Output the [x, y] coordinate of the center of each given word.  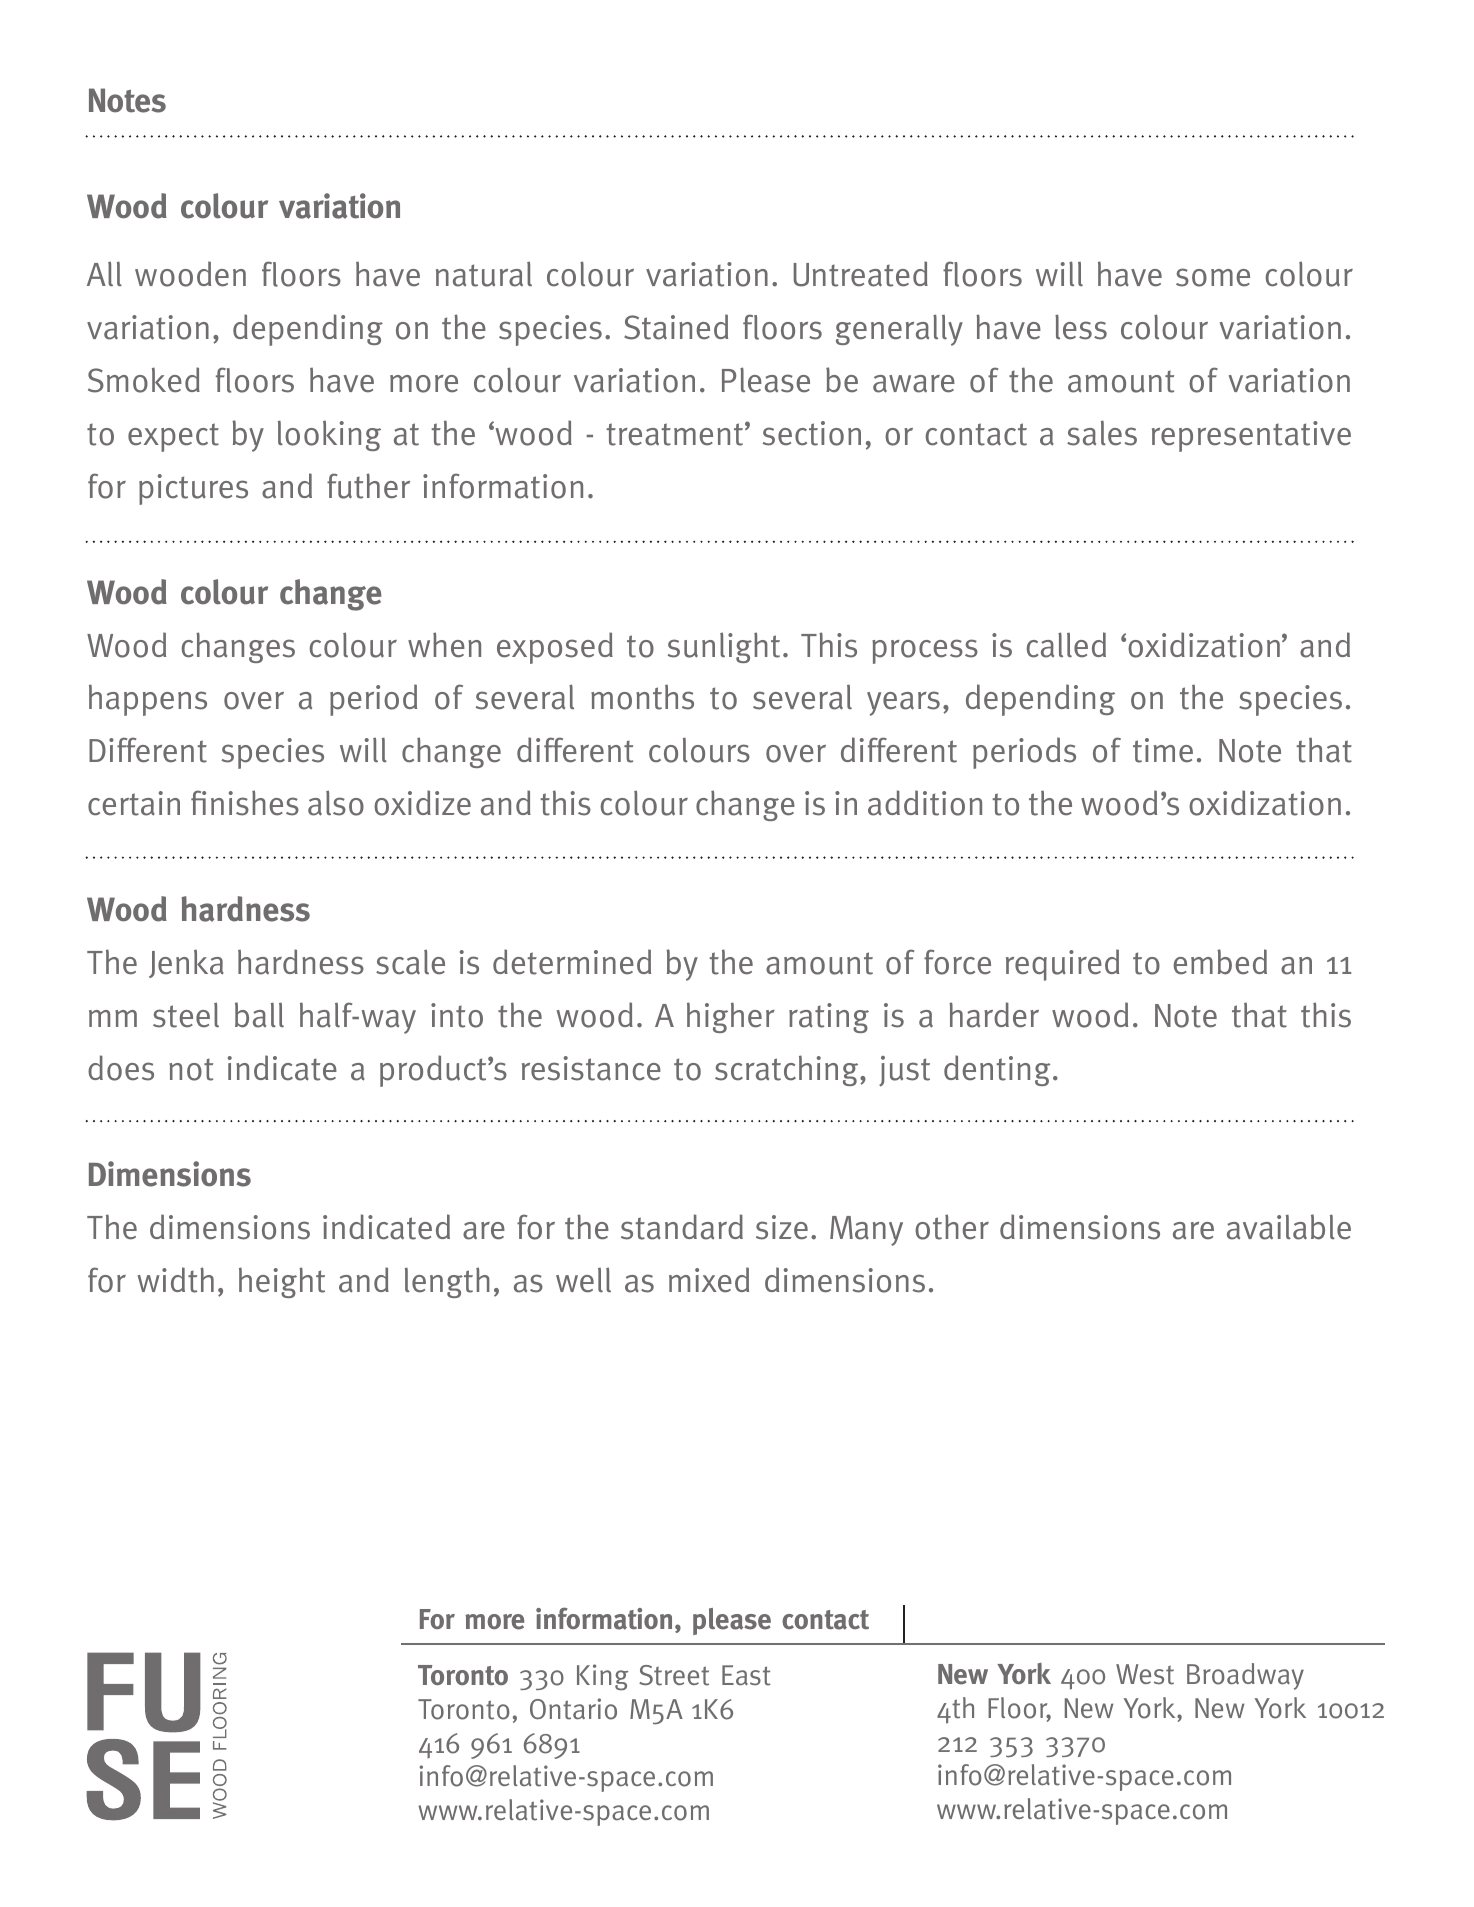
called [1066, 645]
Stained [676, 327]
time [1163, 750]
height [282, 1282]
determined [572, 962]
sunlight [724, 647]
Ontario [573, 1709]
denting [997, 1070]
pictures [193, 489]
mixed [709, 1280]
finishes [245, 803]
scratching [788, 1070]
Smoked [144, 380]
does [121, 1068]
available [1289, 1227]
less [1081, 327]
